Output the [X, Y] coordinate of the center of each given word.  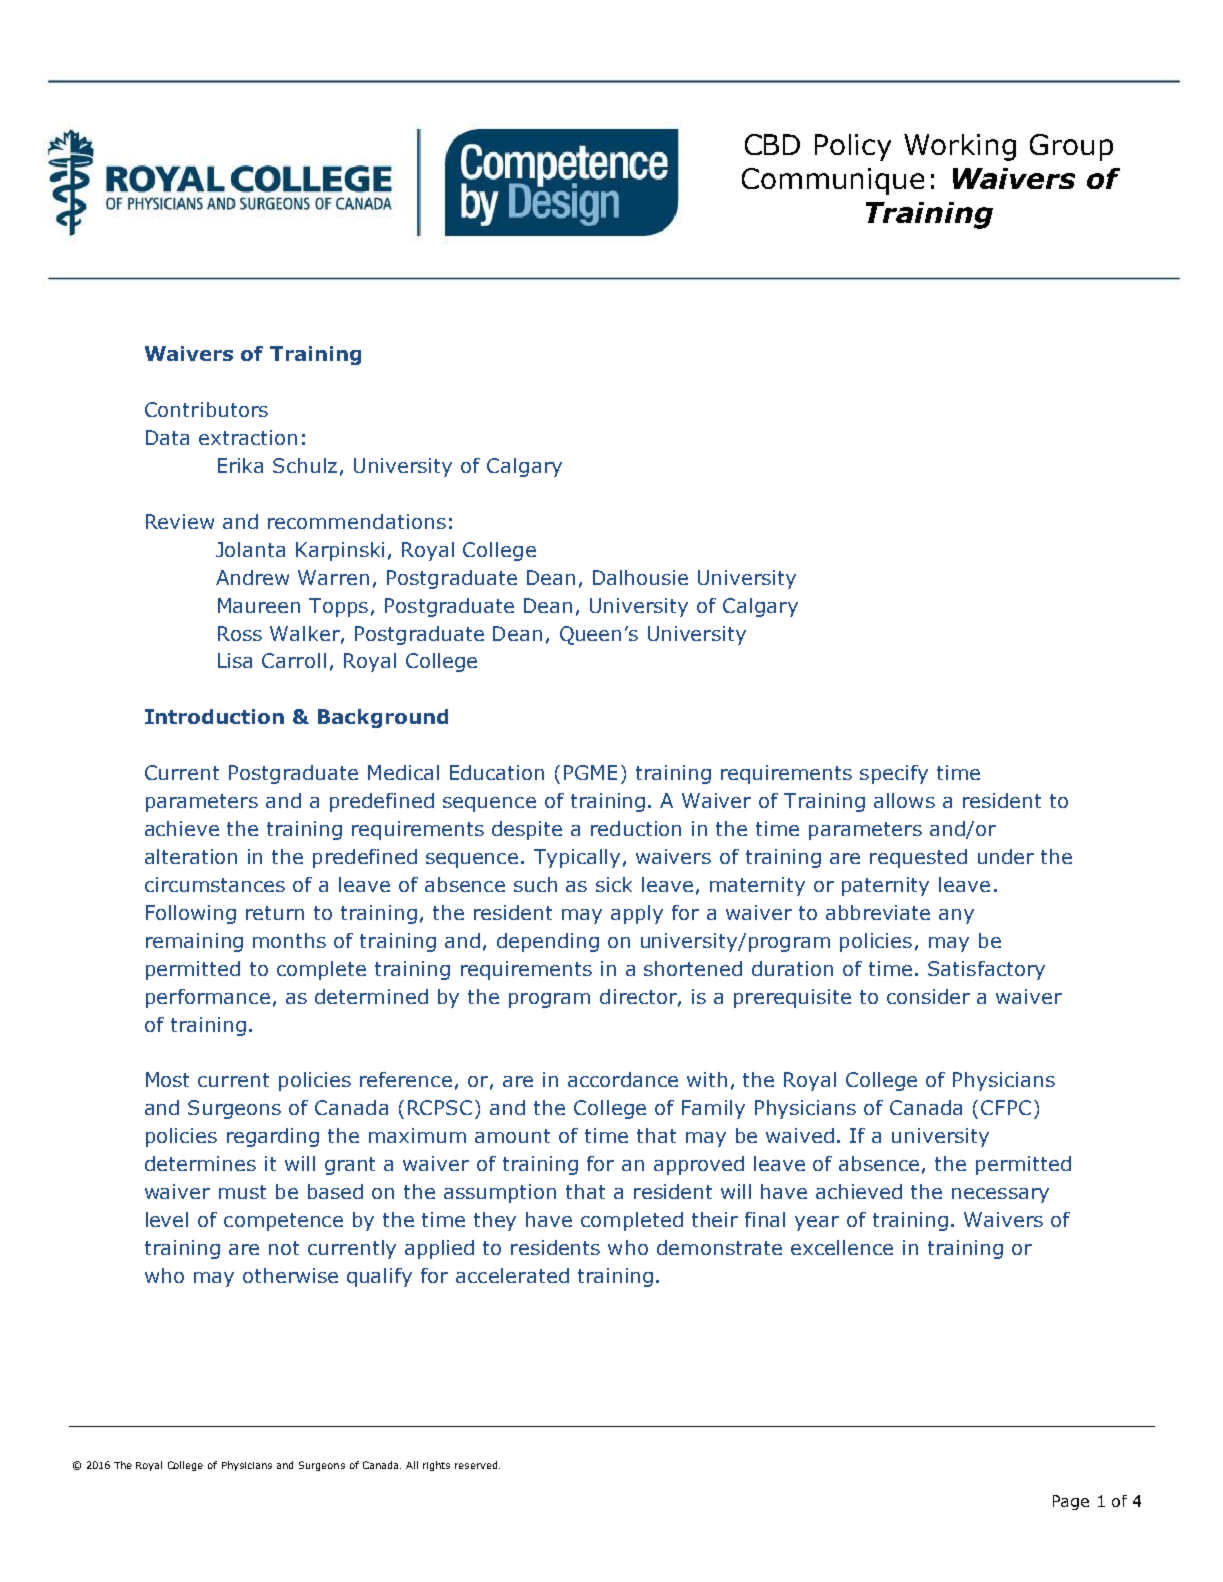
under [1006, 856]
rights [436, 1466]
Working [960, 147]
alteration [191, 856]
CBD [772, 144]
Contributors [206, 409]
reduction [636, 828]
